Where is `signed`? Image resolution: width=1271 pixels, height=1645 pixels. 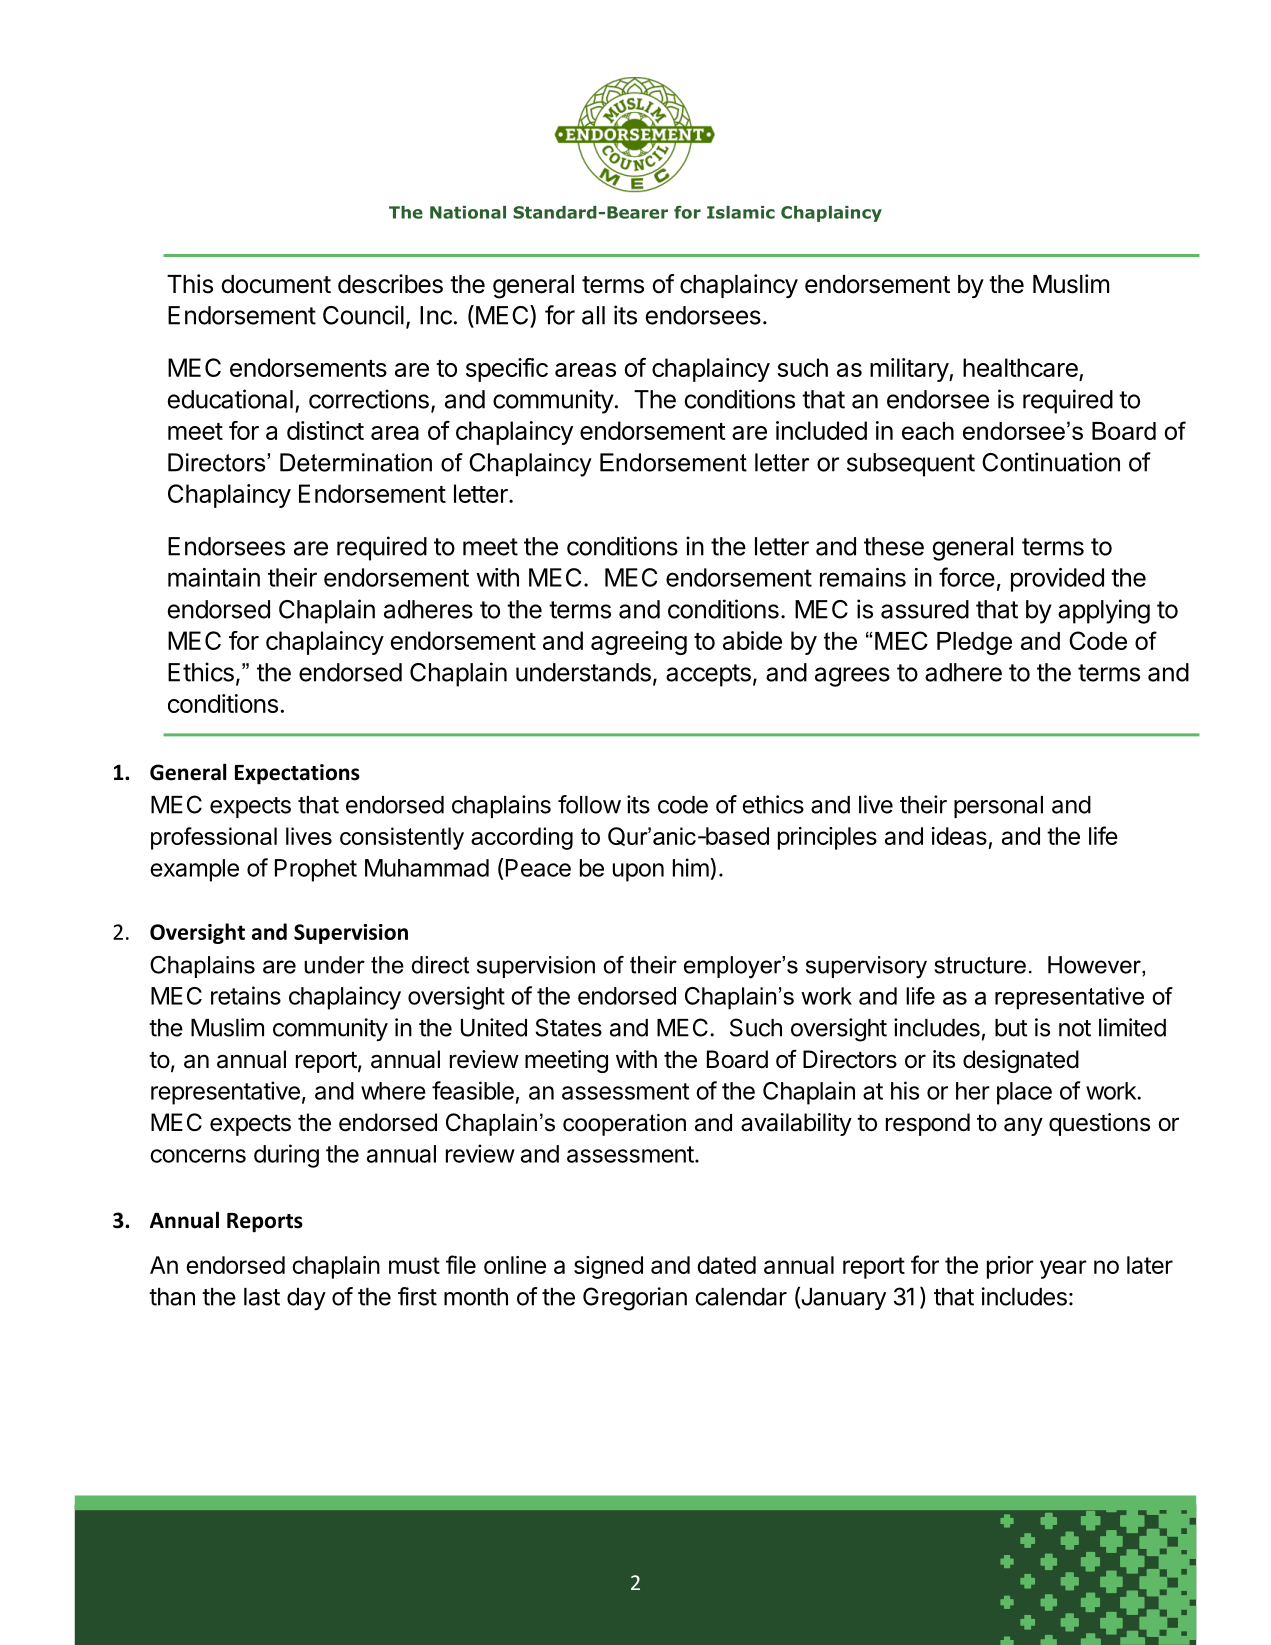
signed is located at coordinates (608, 1267).
